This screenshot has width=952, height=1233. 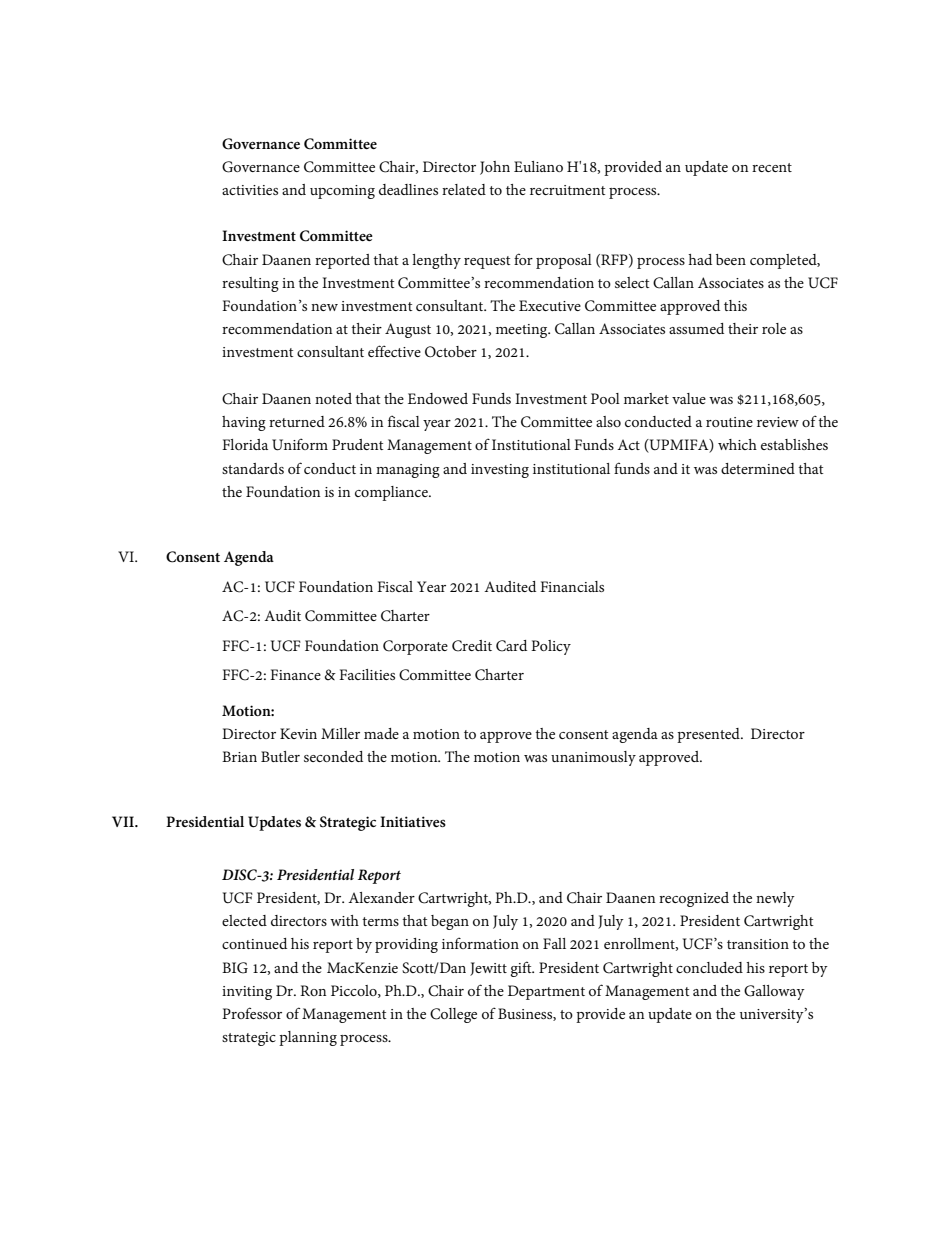 What do you see at coordinates (464, 189) in the screenshot?
I see `related` at bounding box center [464, 189].
